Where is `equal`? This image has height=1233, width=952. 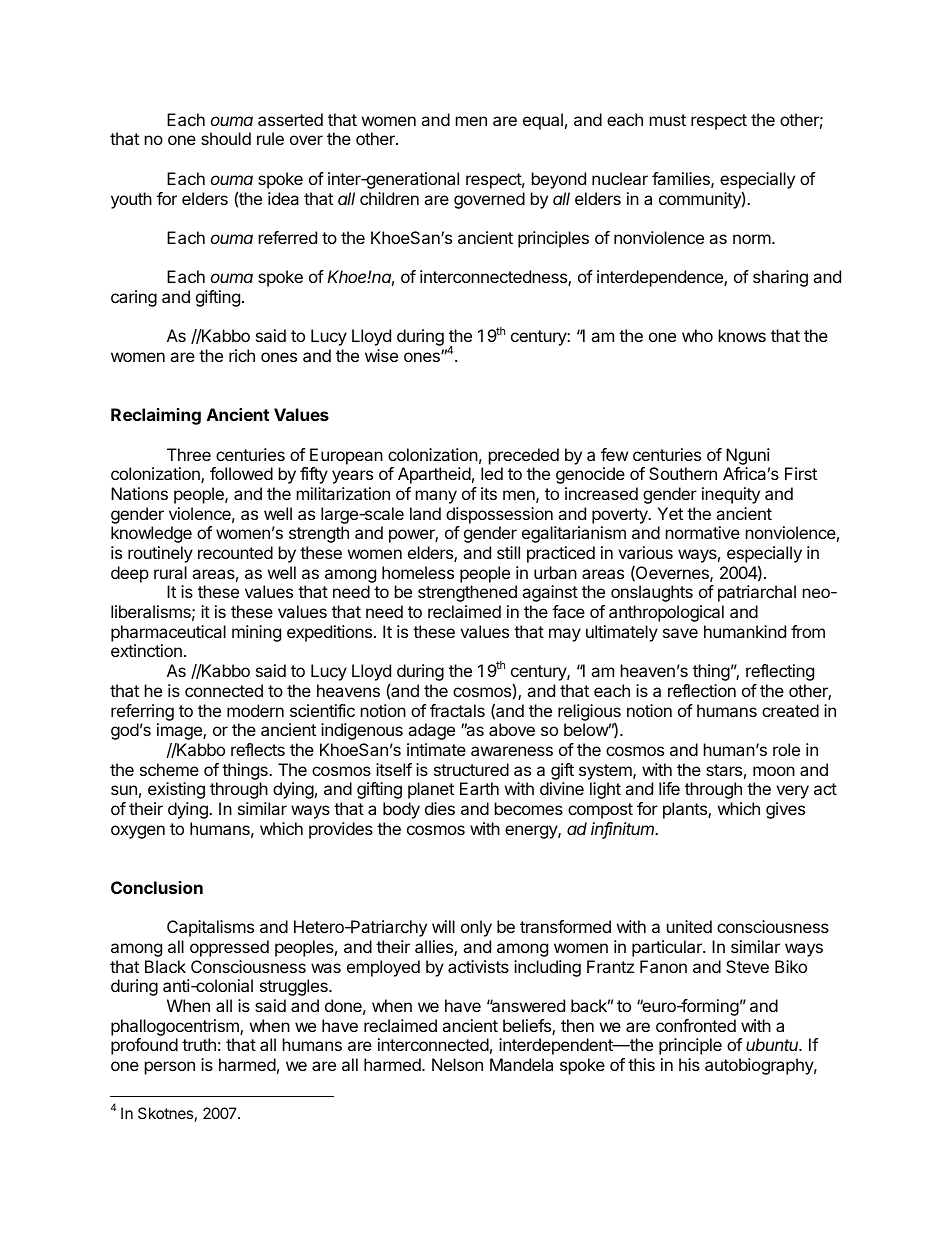
equal is located at coordinates (543, 121).
